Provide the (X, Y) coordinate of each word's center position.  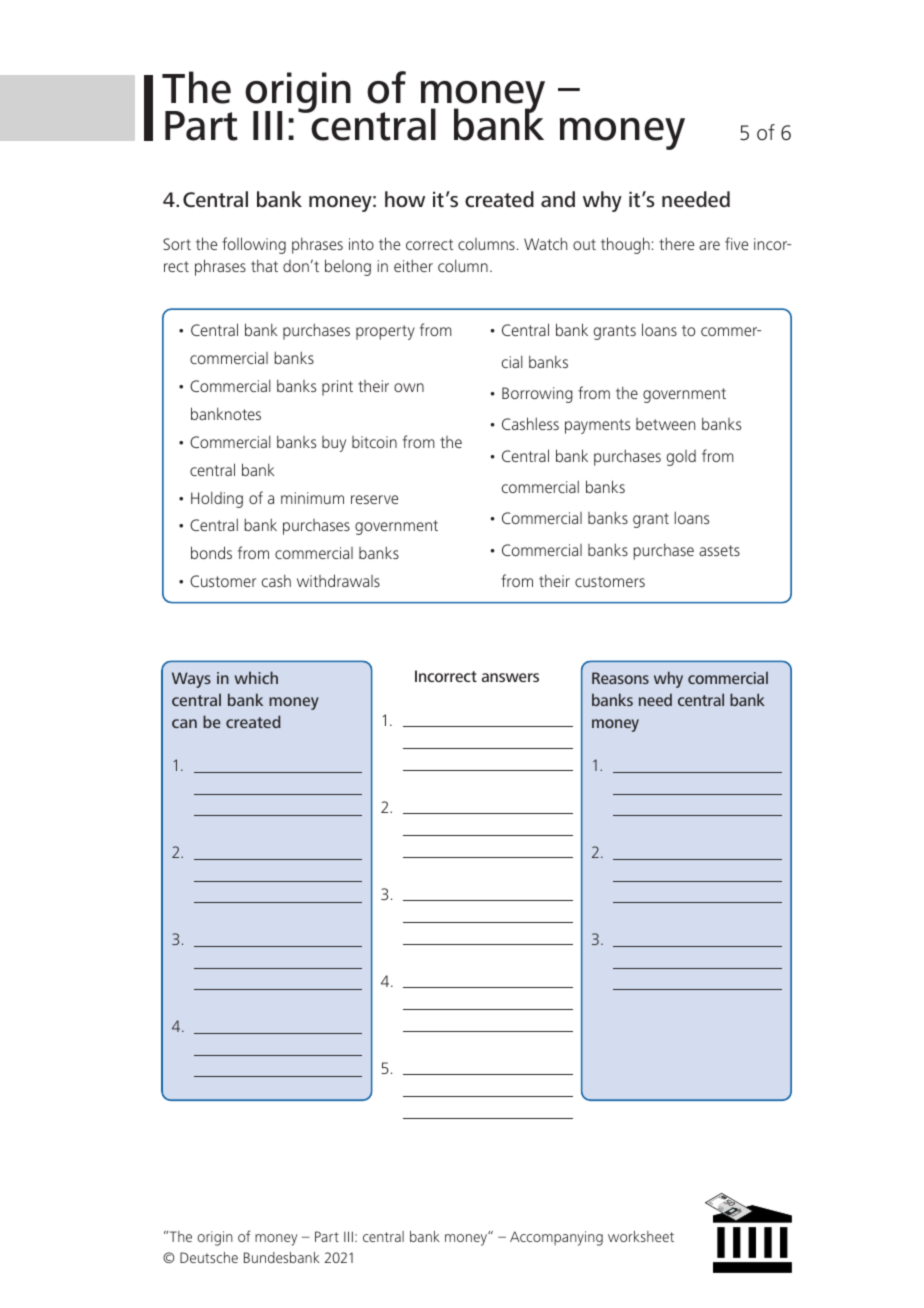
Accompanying (556, 1238)
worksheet (641, 1236)
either (413, 265)
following (254, 245)
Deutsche (209, 1257)
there (676, 243)
